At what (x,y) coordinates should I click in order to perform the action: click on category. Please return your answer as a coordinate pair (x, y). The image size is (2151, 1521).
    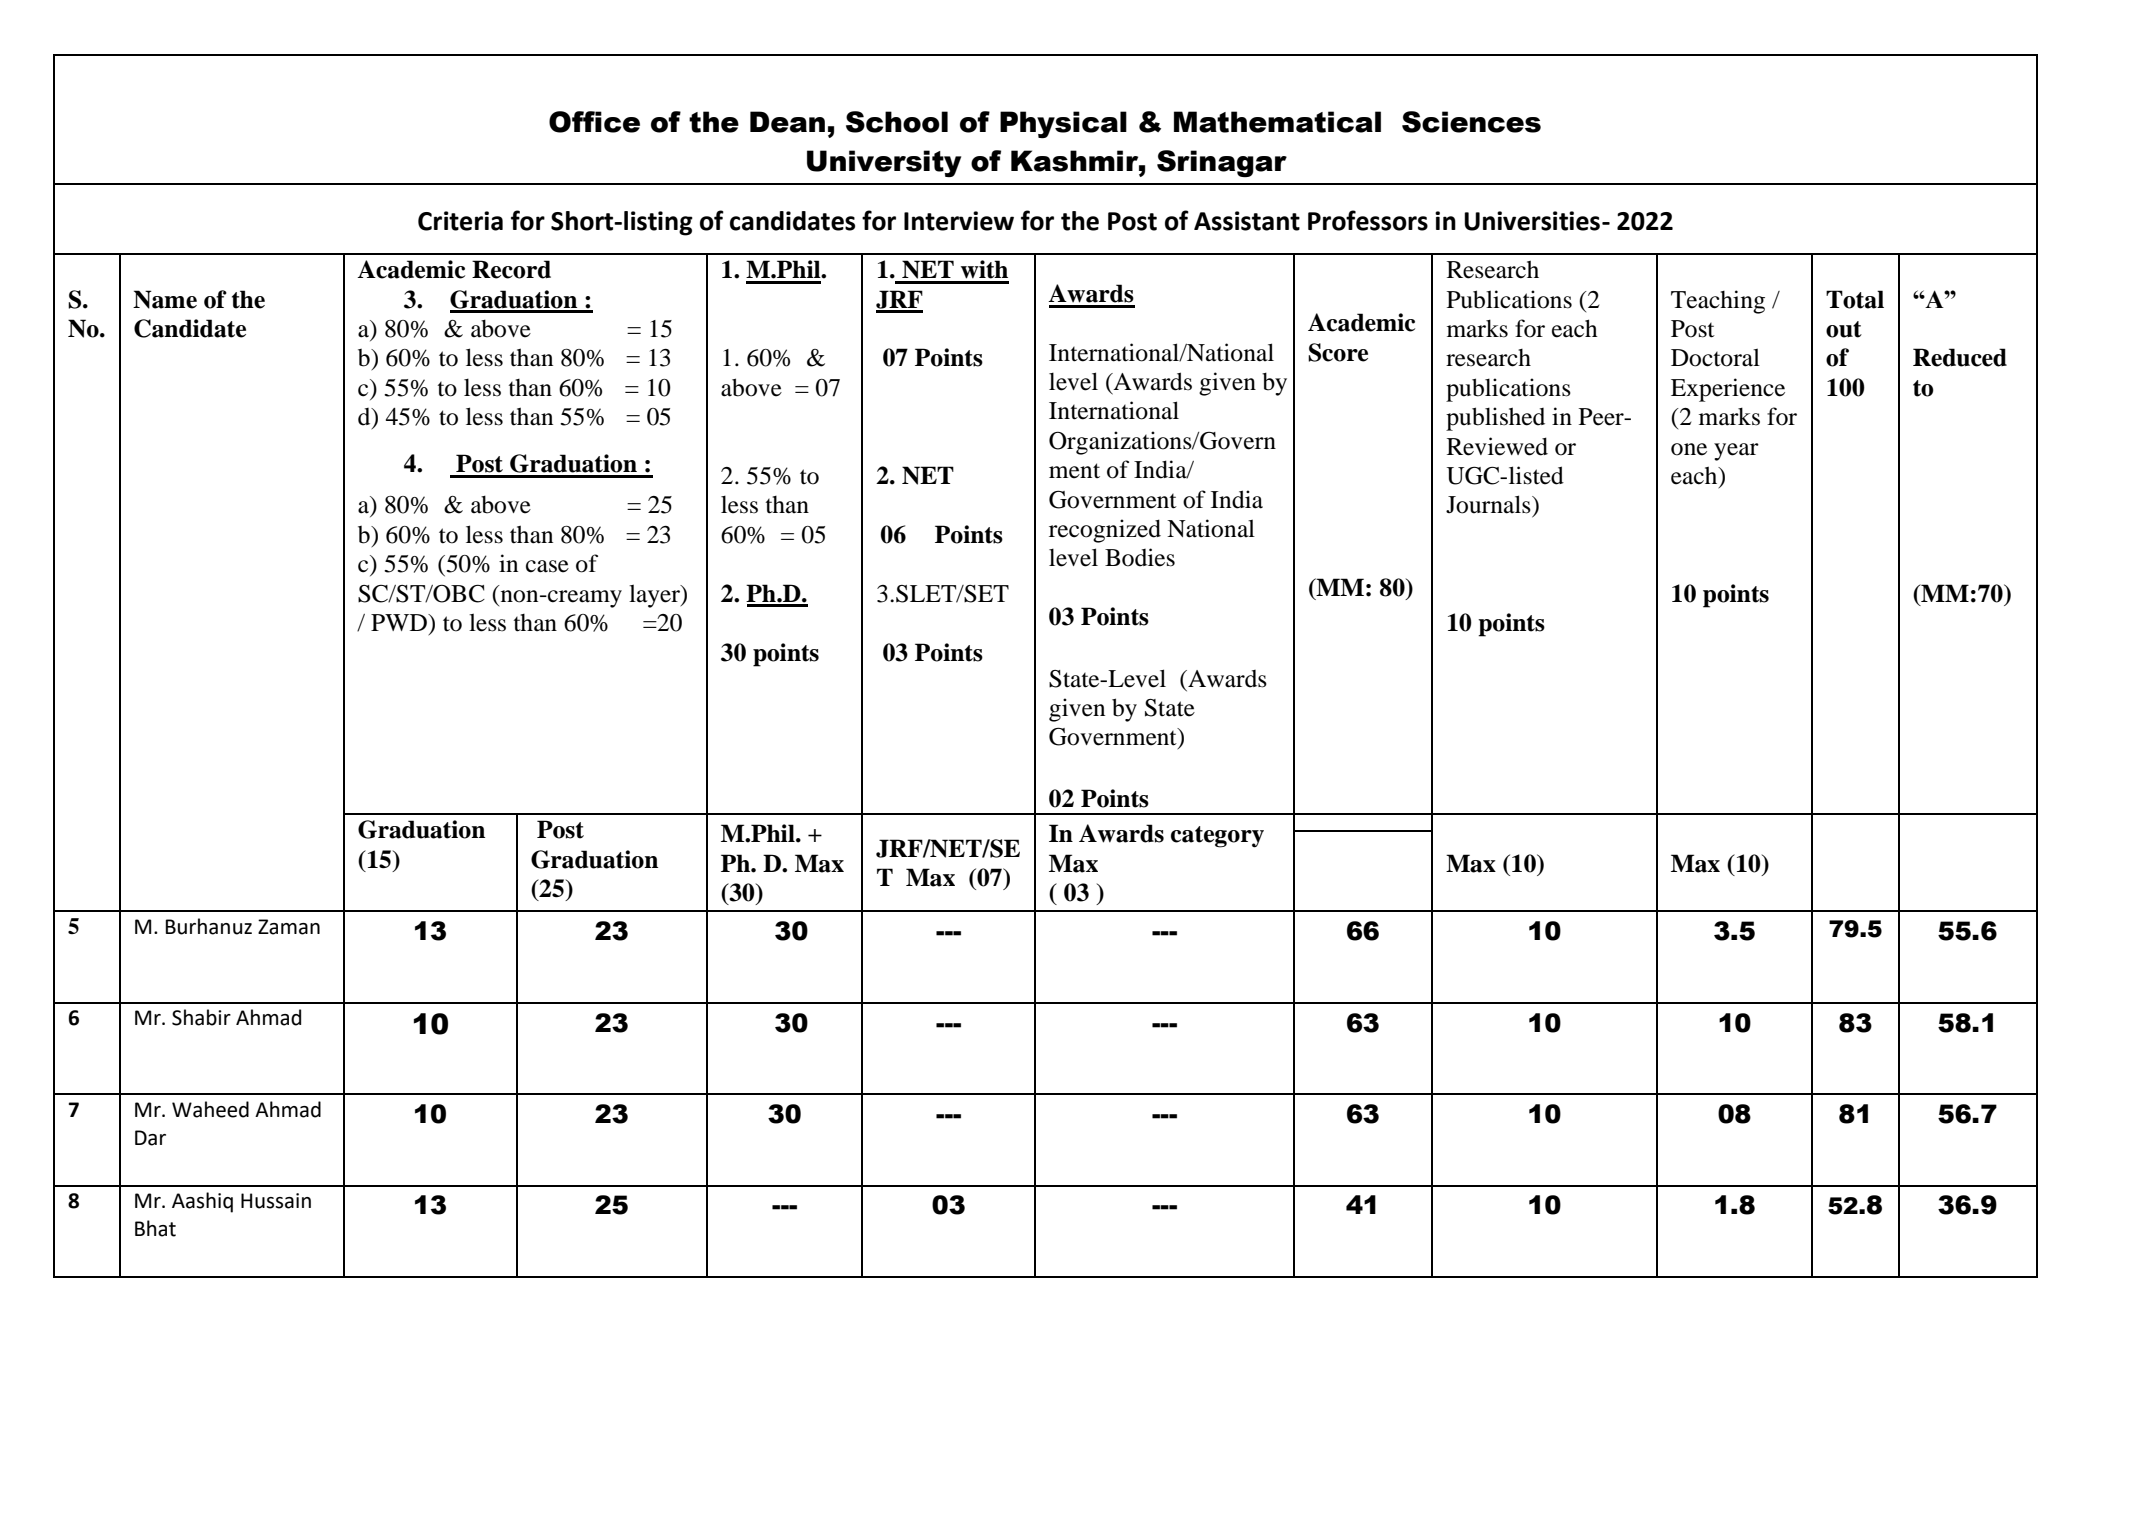
    Looking at the image, I should click on (1217, 837).
